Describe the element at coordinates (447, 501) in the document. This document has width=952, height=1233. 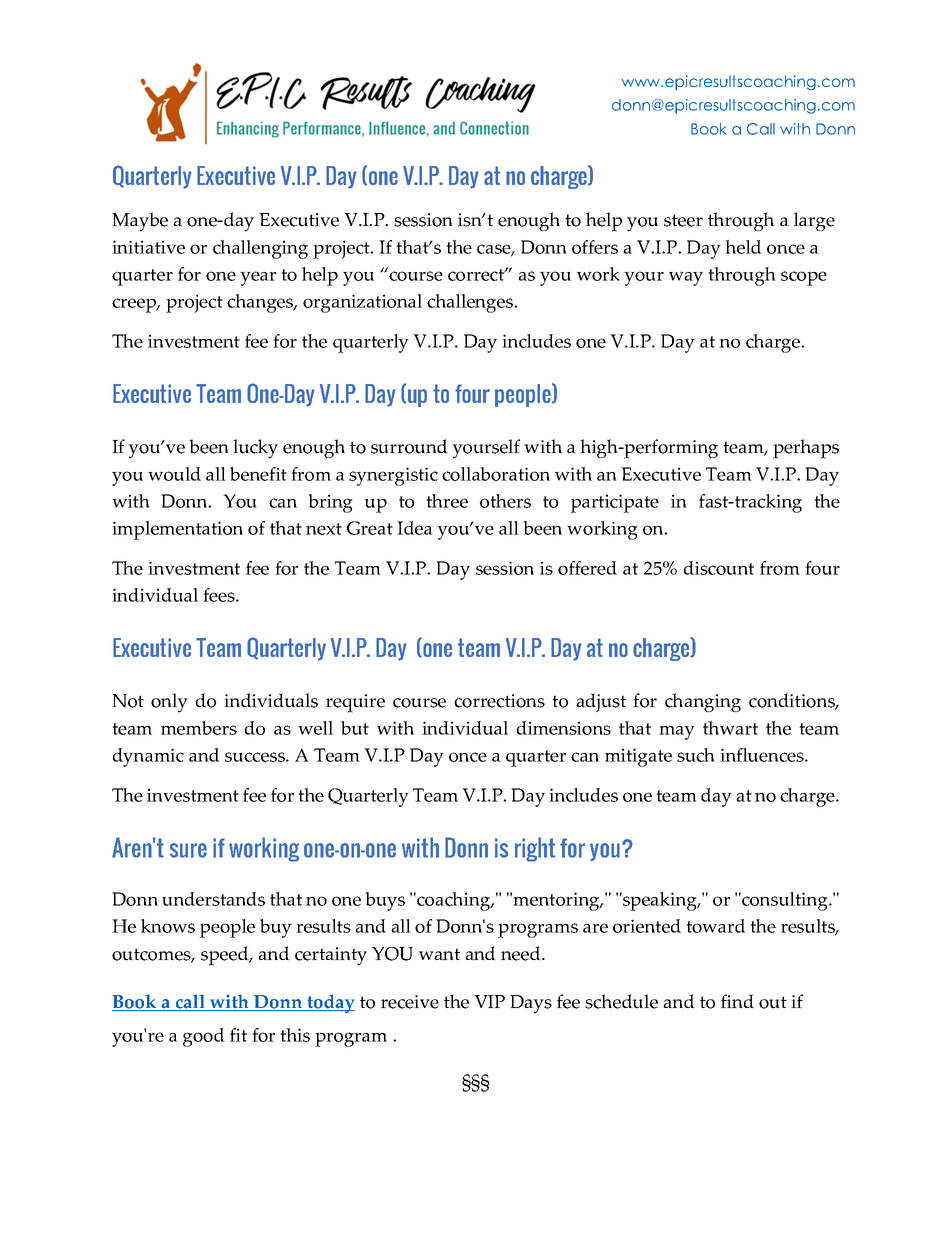
I see `three` at that location.
